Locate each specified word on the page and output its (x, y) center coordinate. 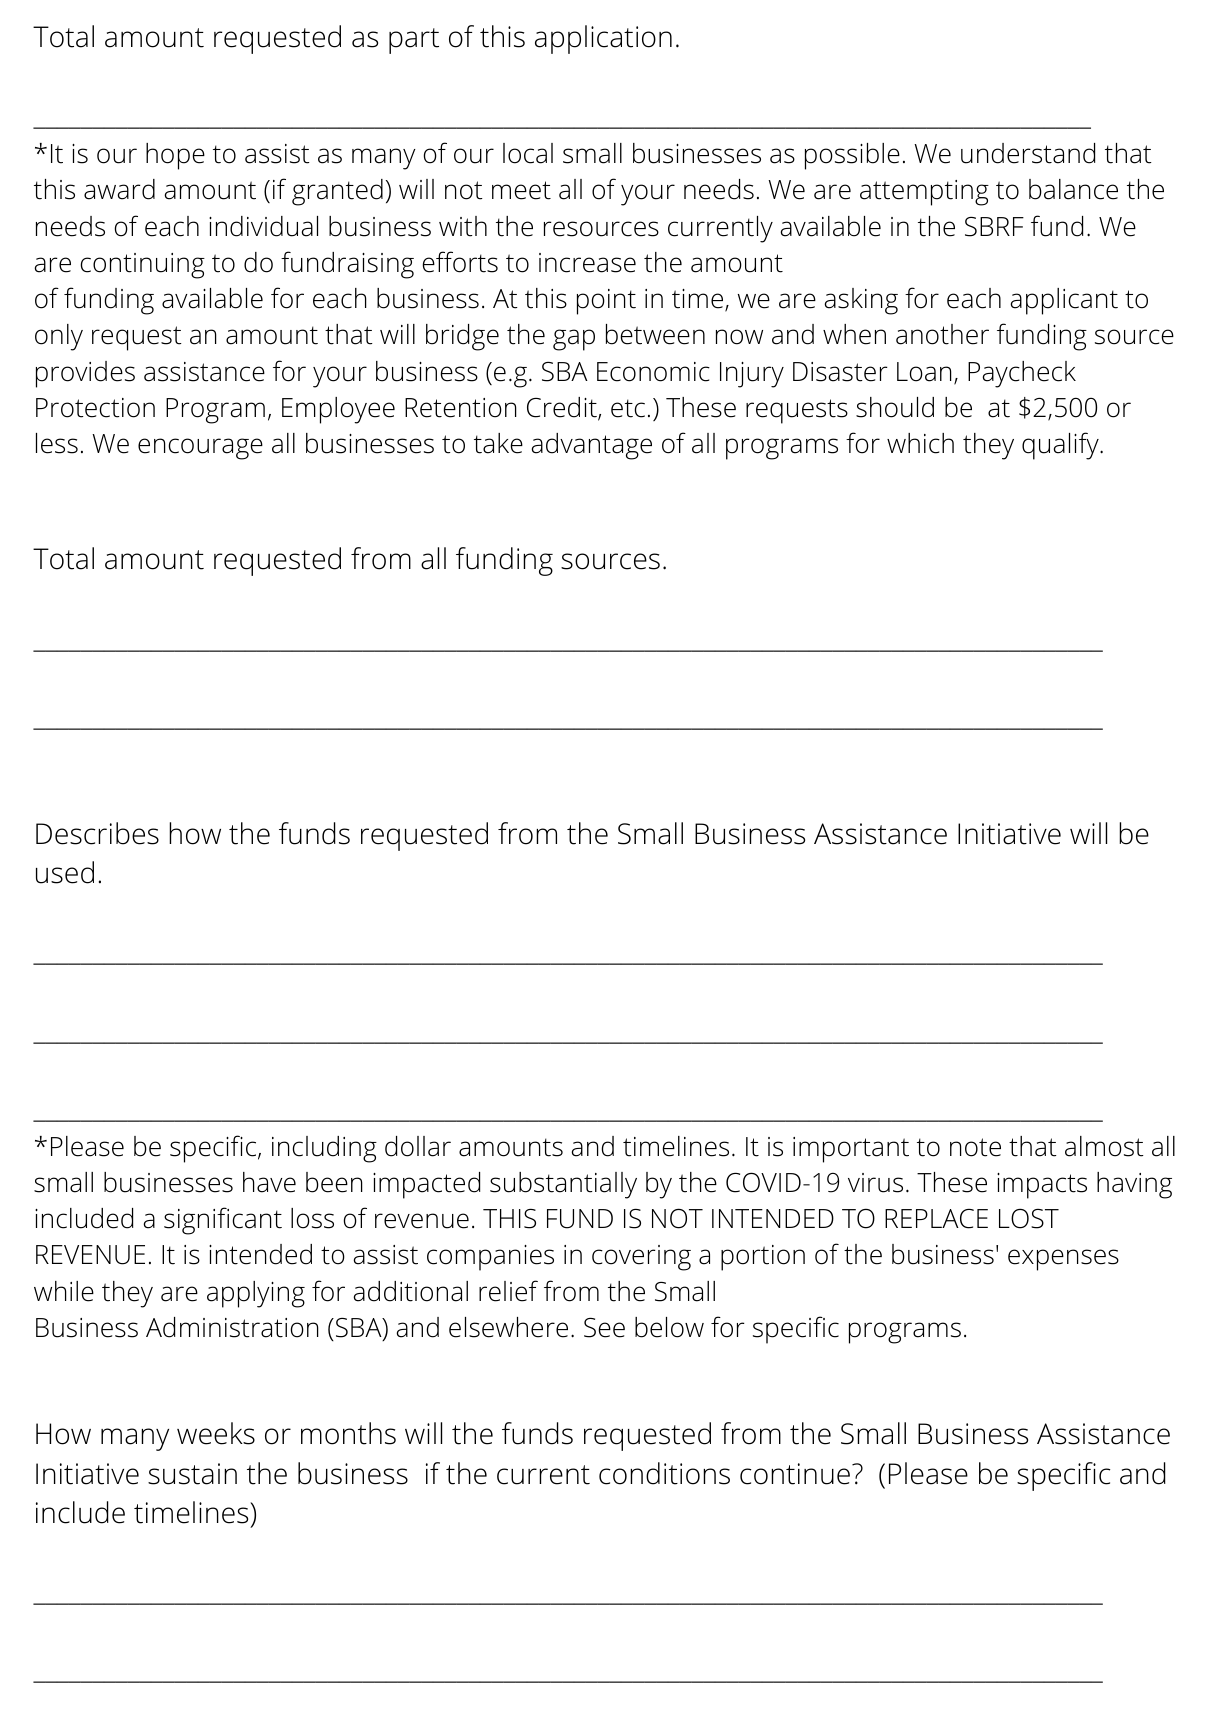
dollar (418, 1146)
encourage (200, 449)
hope (175, 156)
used (65, 872)
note (975, 1147)
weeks (216, 1433)
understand (1028, 153)
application (603, 39)
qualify (1061, 446)
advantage (591, 446)
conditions (664, 1473)
